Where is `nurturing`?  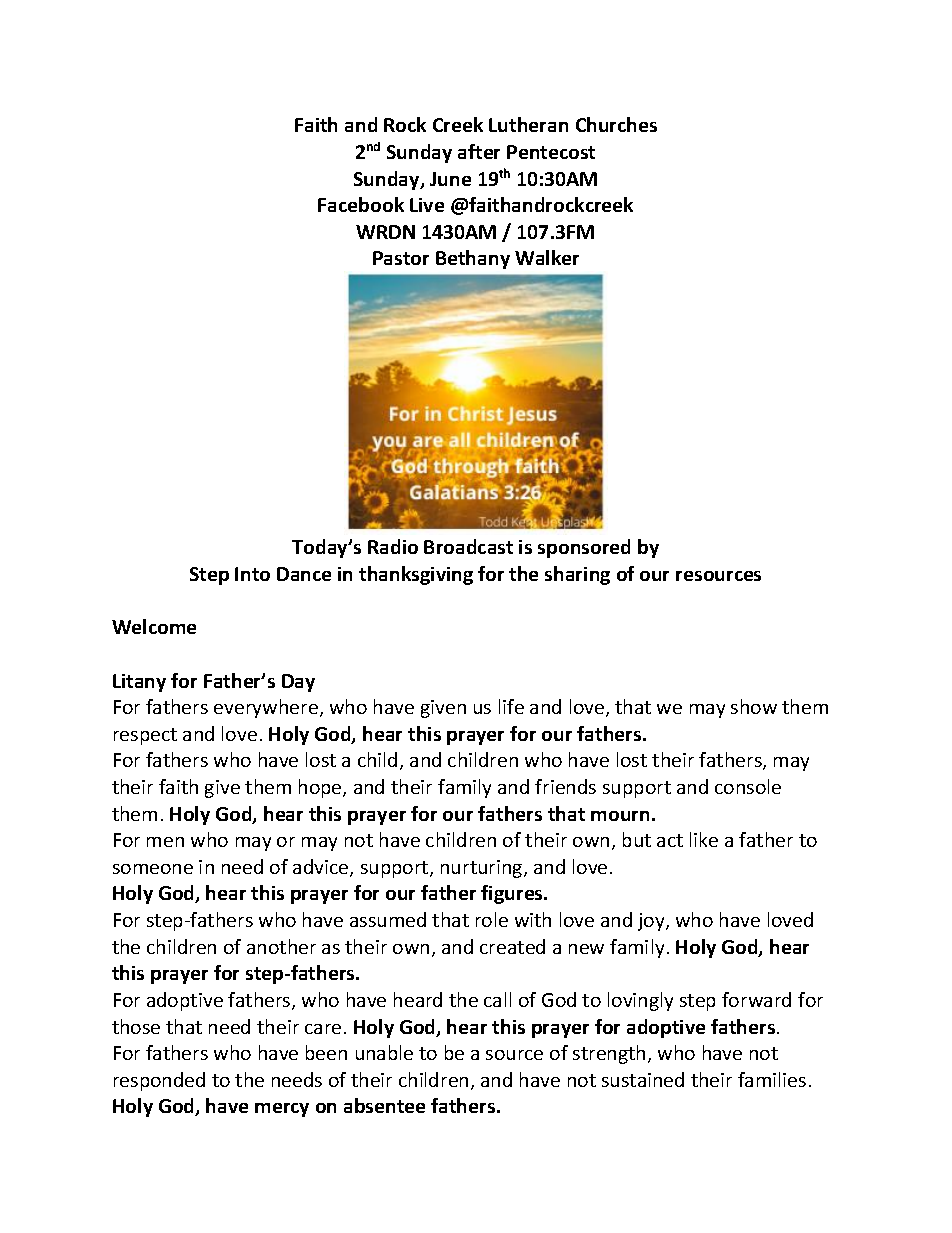
nurturing is located at coordinates (483, 869).
